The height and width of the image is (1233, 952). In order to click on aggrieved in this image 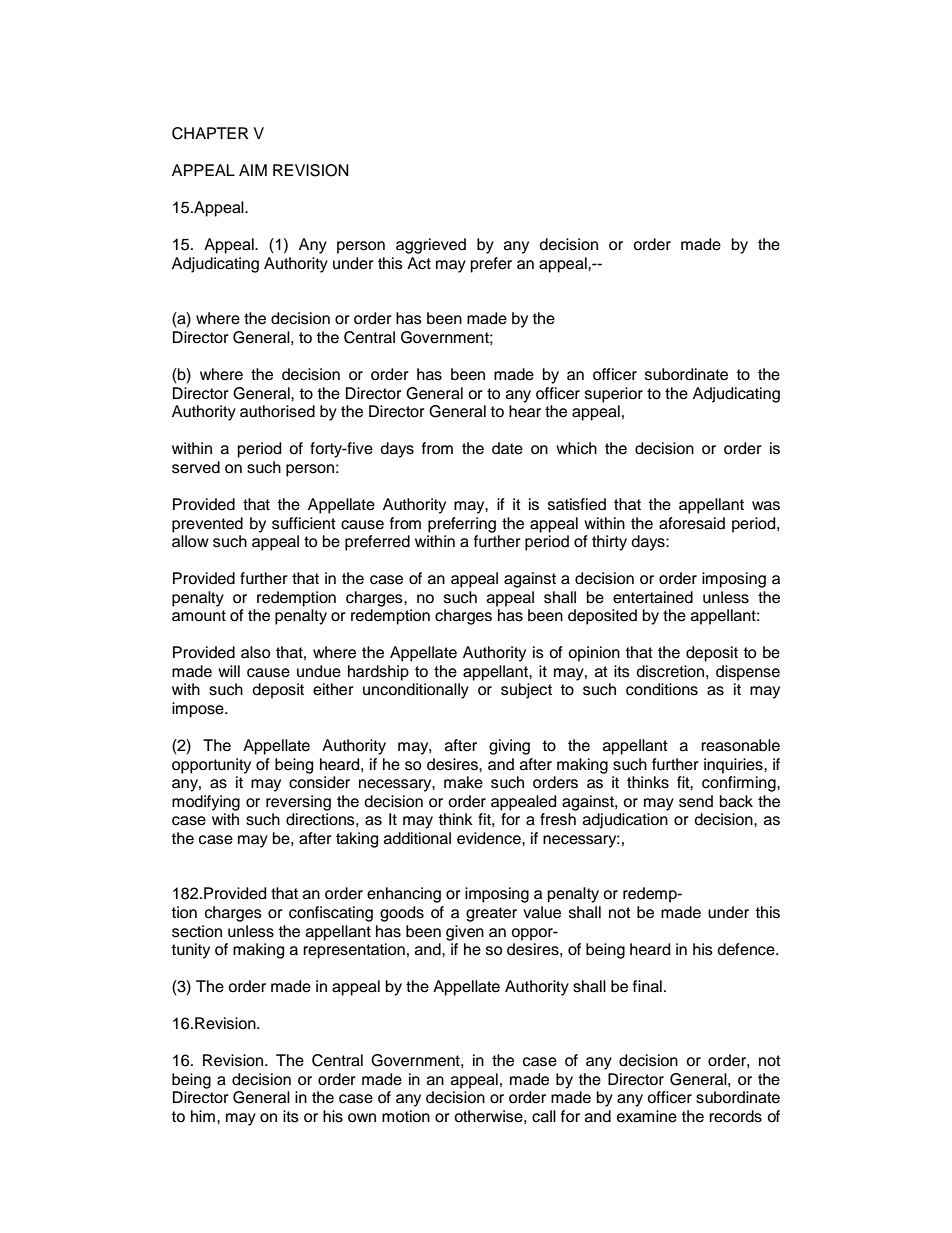, I will do `click(431, 246)`.
